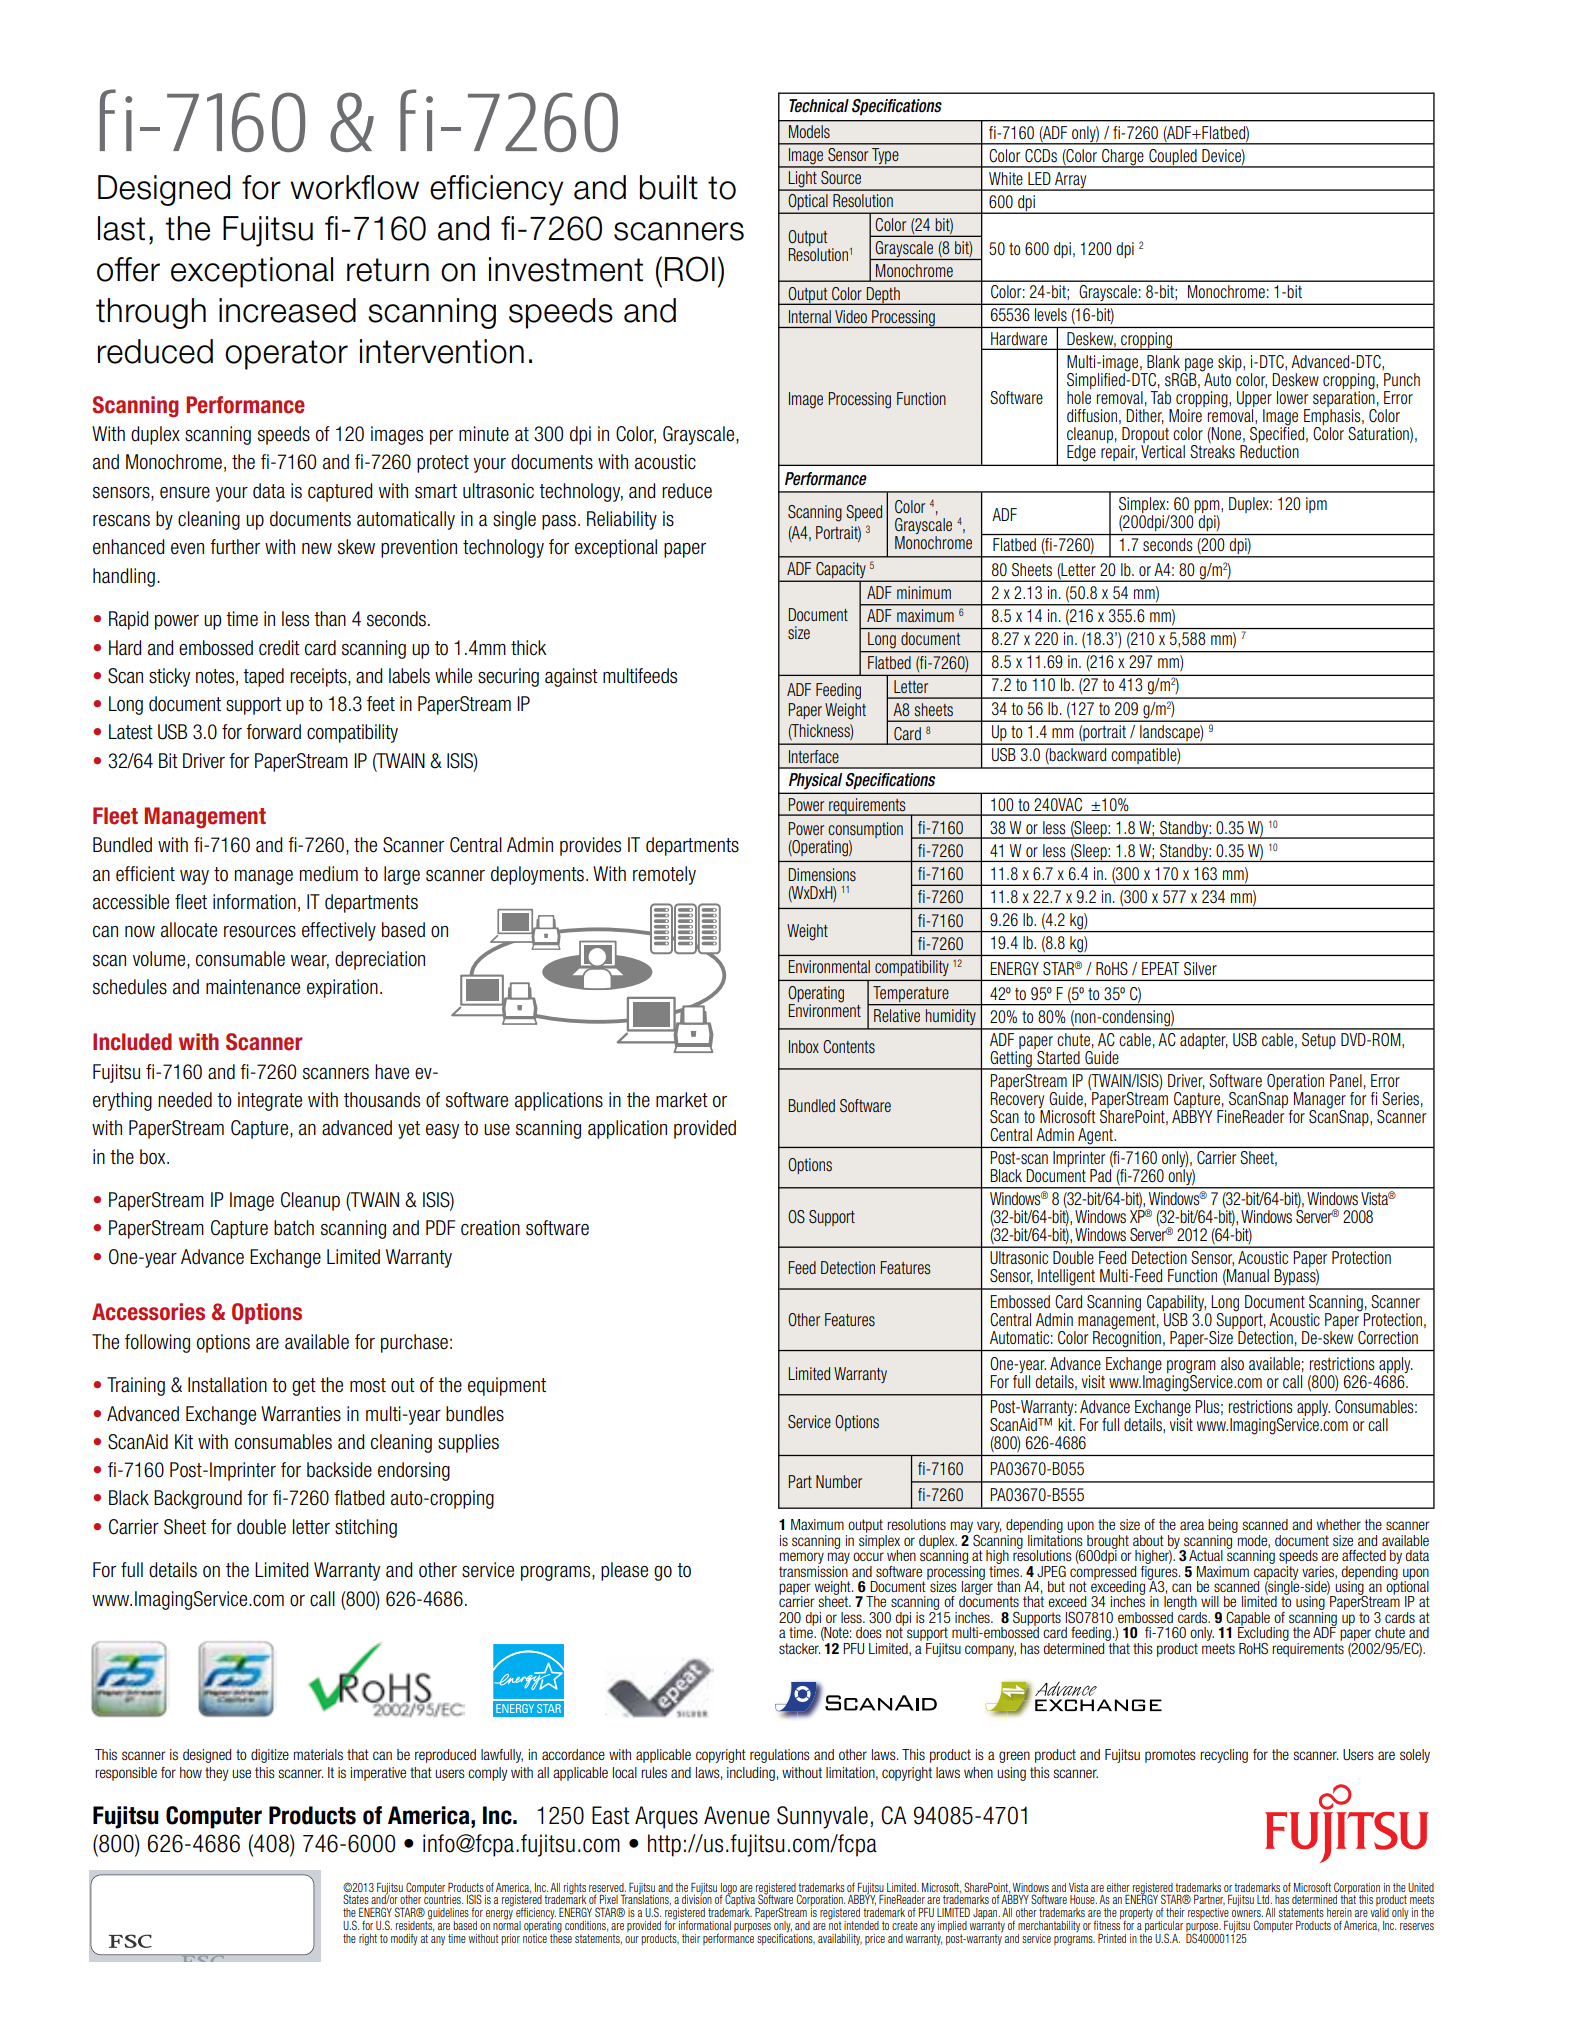 The image size is (1573, 2036). I want to click on Interface, so click(814, 756).
